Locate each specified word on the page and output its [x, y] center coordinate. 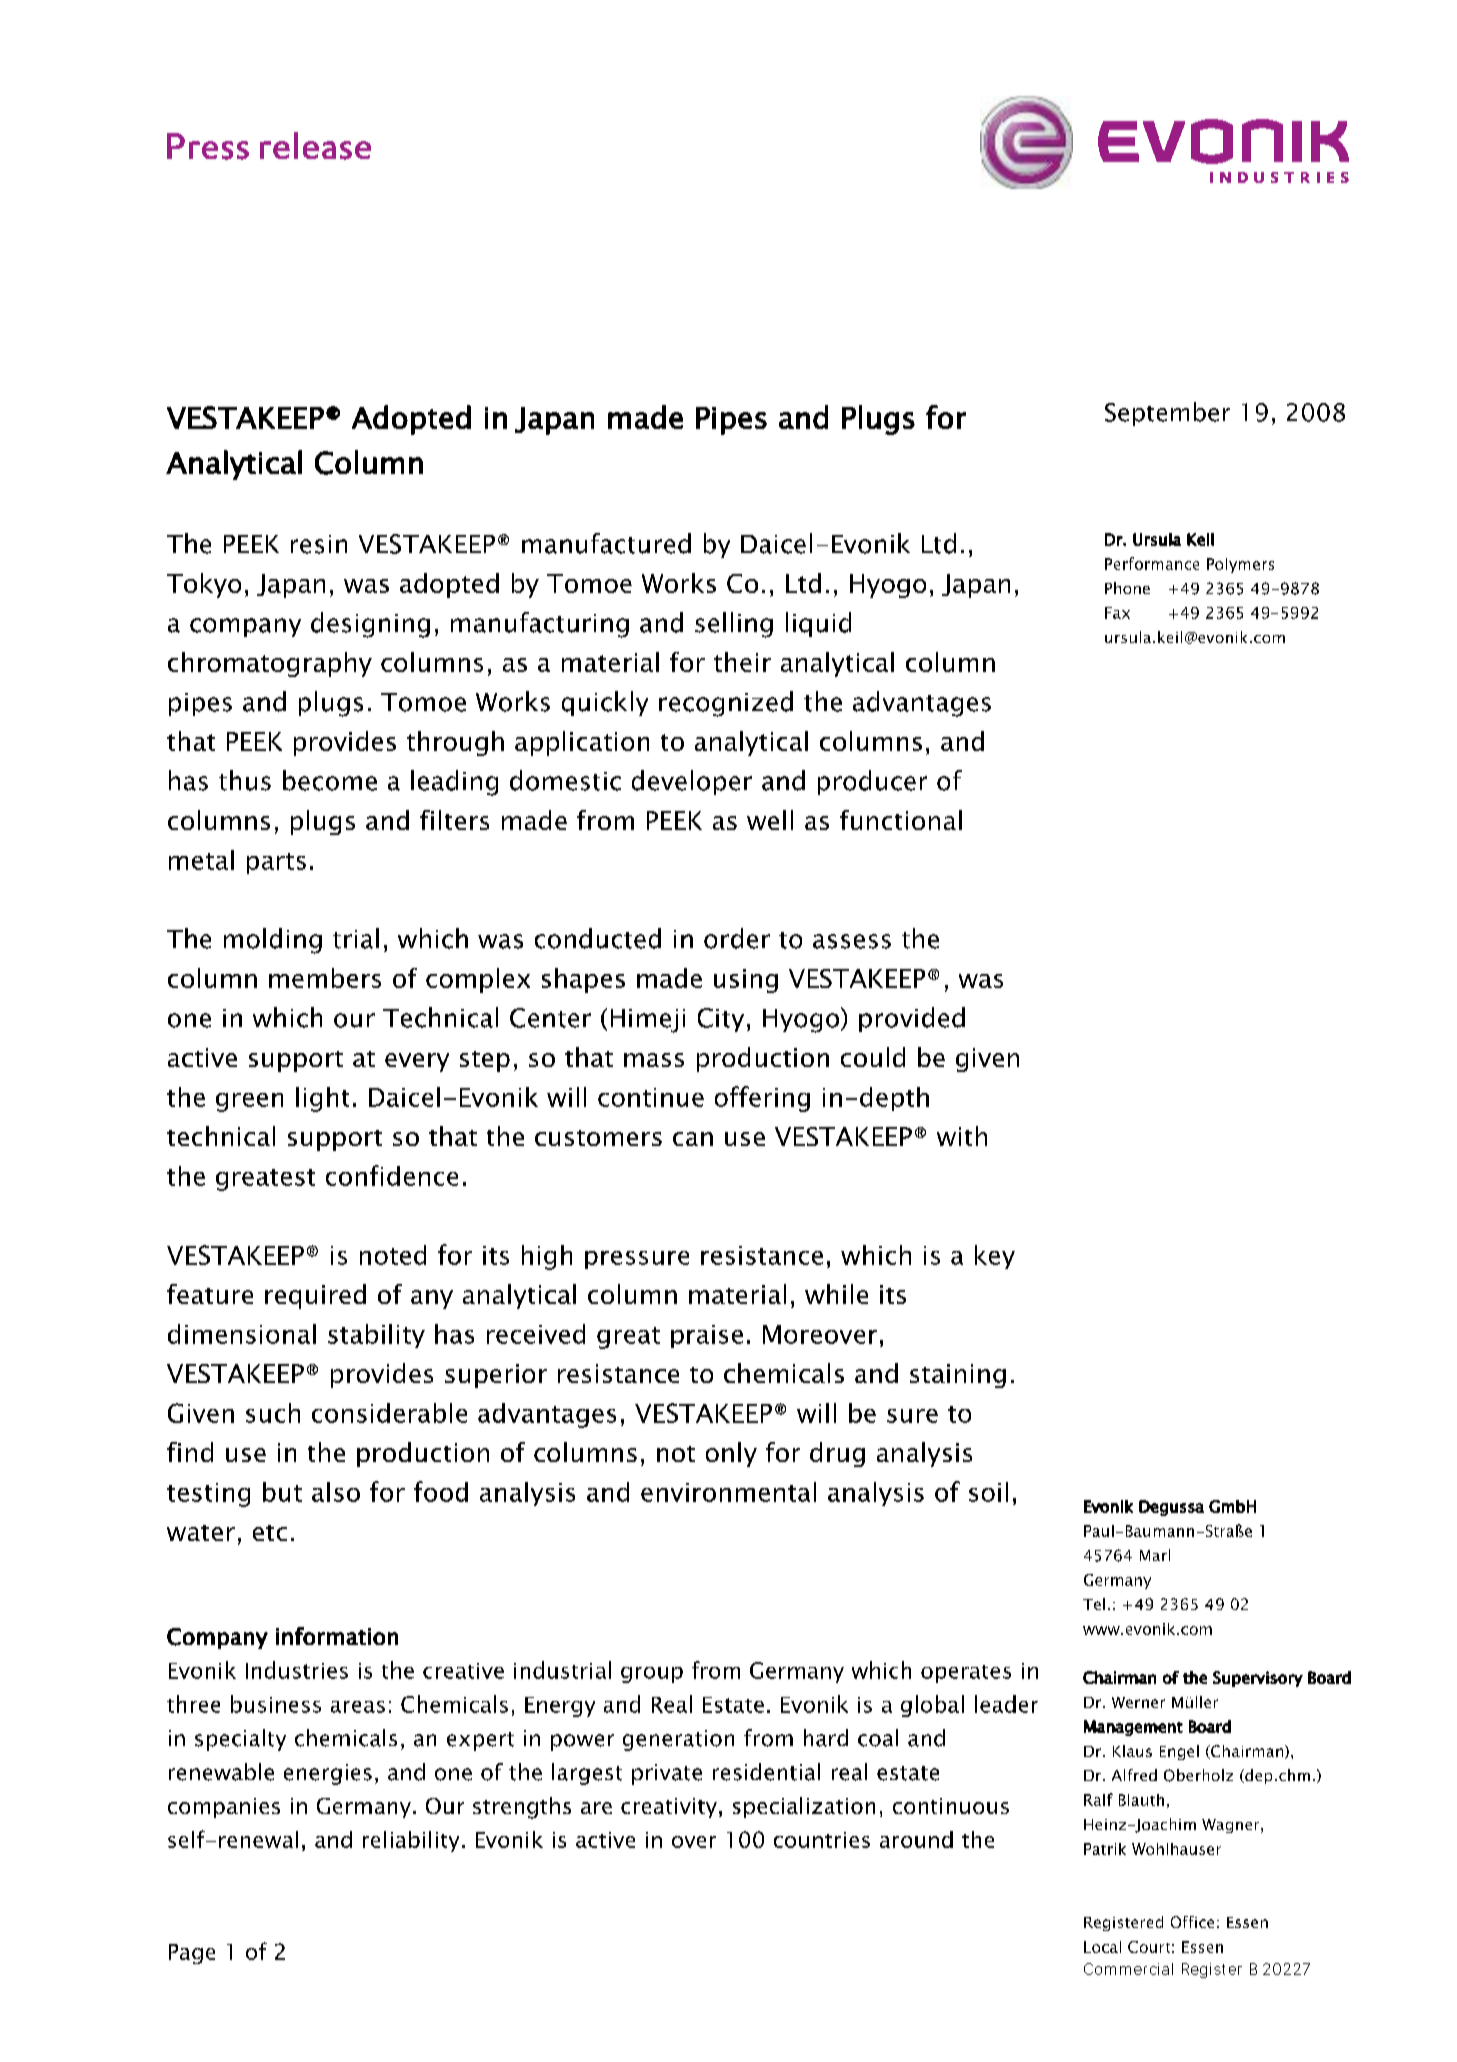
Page [192, 1954]
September [1167, 414]
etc [270, 1533]
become [330, 780]
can [693, 1139]
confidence [392, 1175]
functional [901, 820]
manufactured [606, 543]
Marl [1155, 1555]
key [995, 1257]
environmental [728, 1492]
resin [319, 544]
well [770, 820]
